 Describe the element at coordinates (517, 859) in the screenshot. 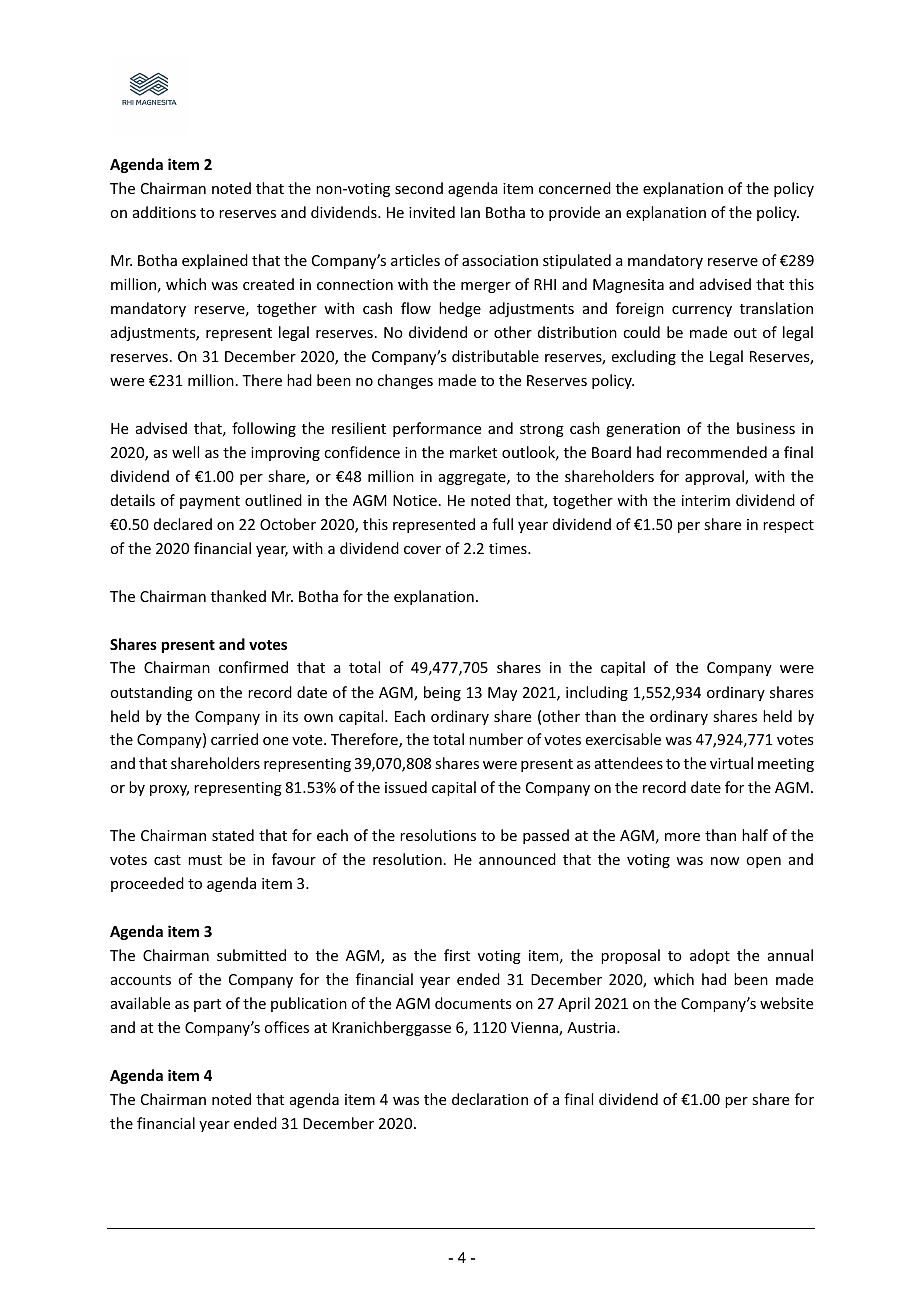

I see `announced` at that location.
